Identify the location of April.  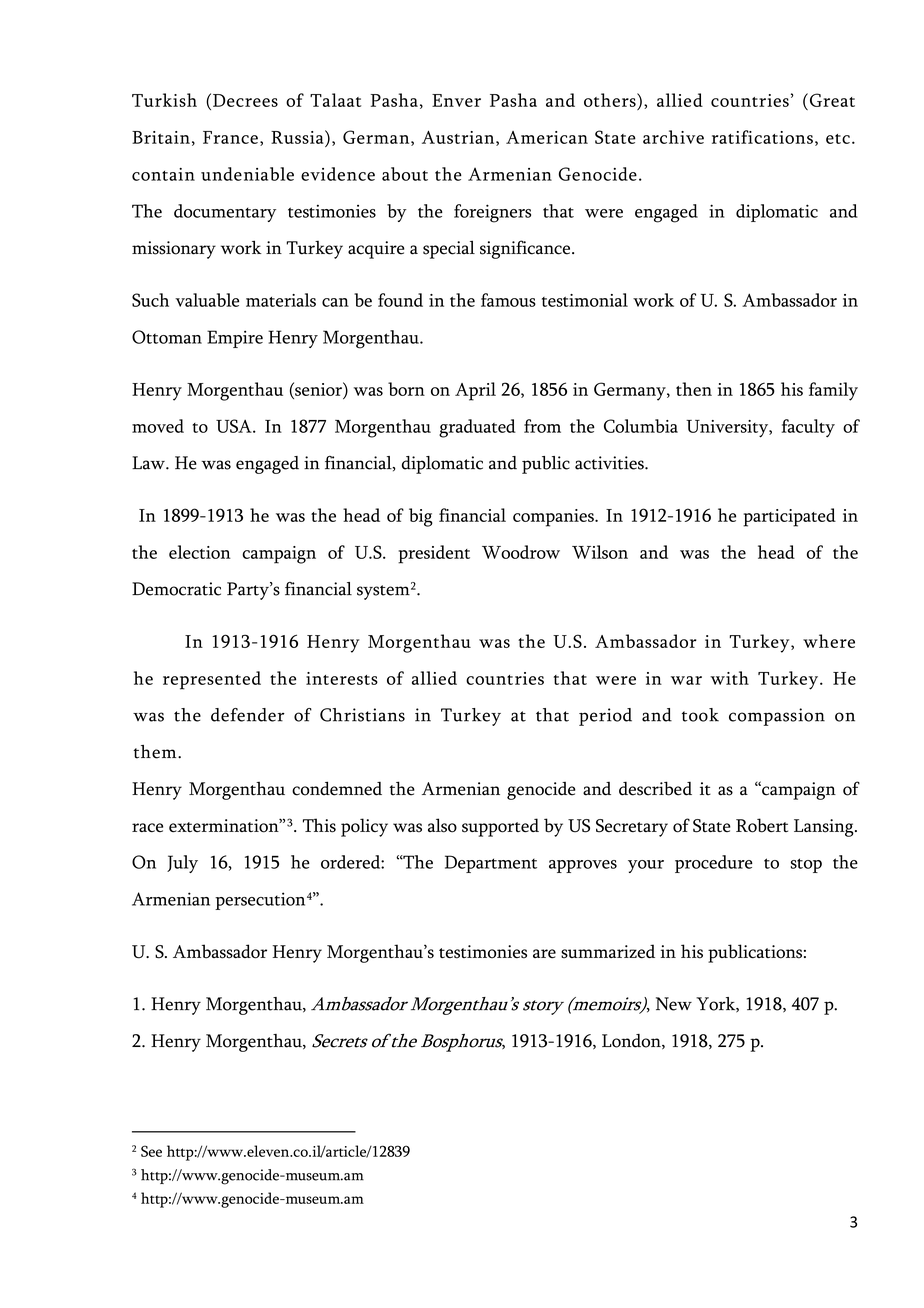
(475, 391).
